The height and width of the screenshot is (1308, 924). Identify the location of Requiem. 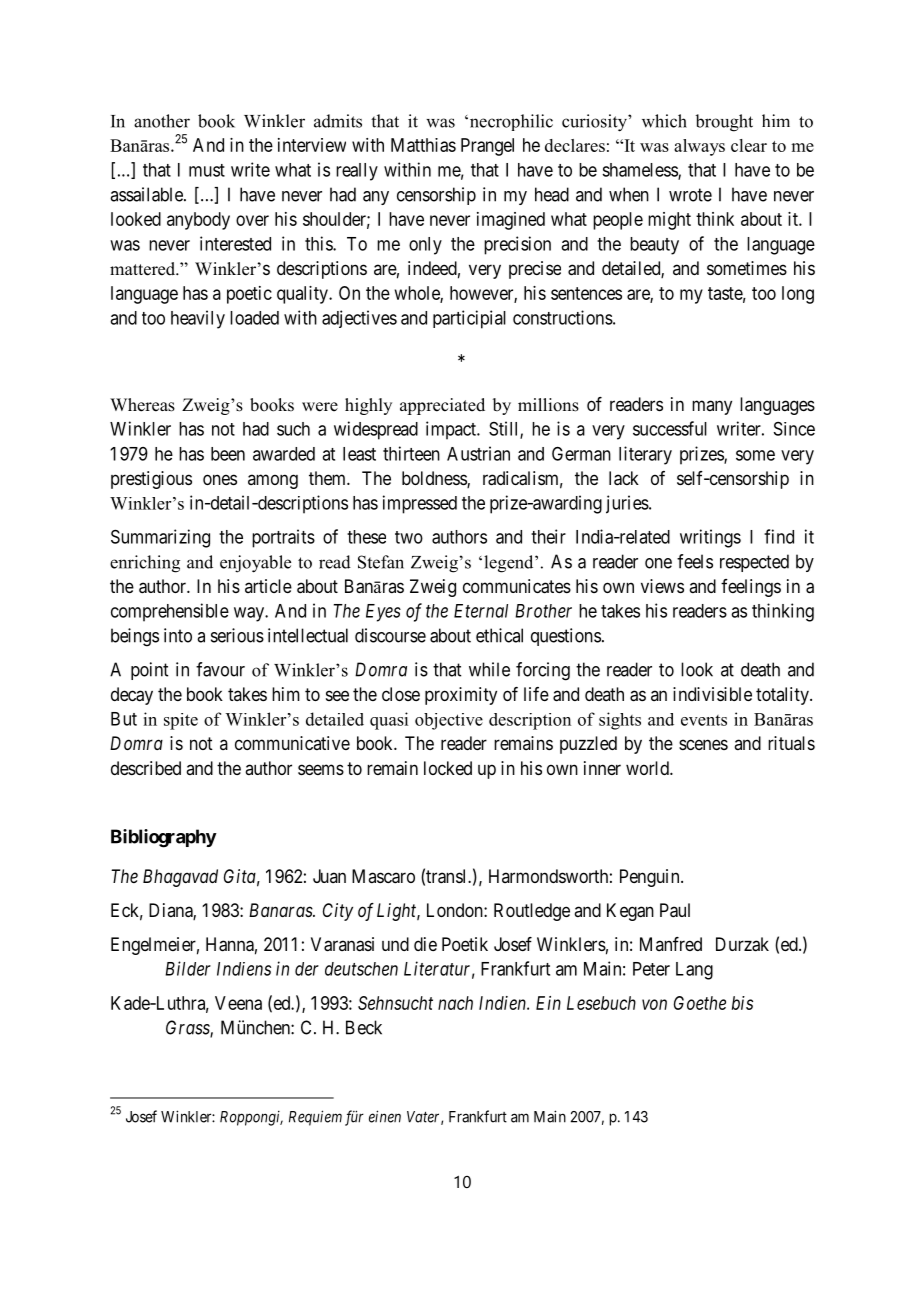
(315, 1118).
